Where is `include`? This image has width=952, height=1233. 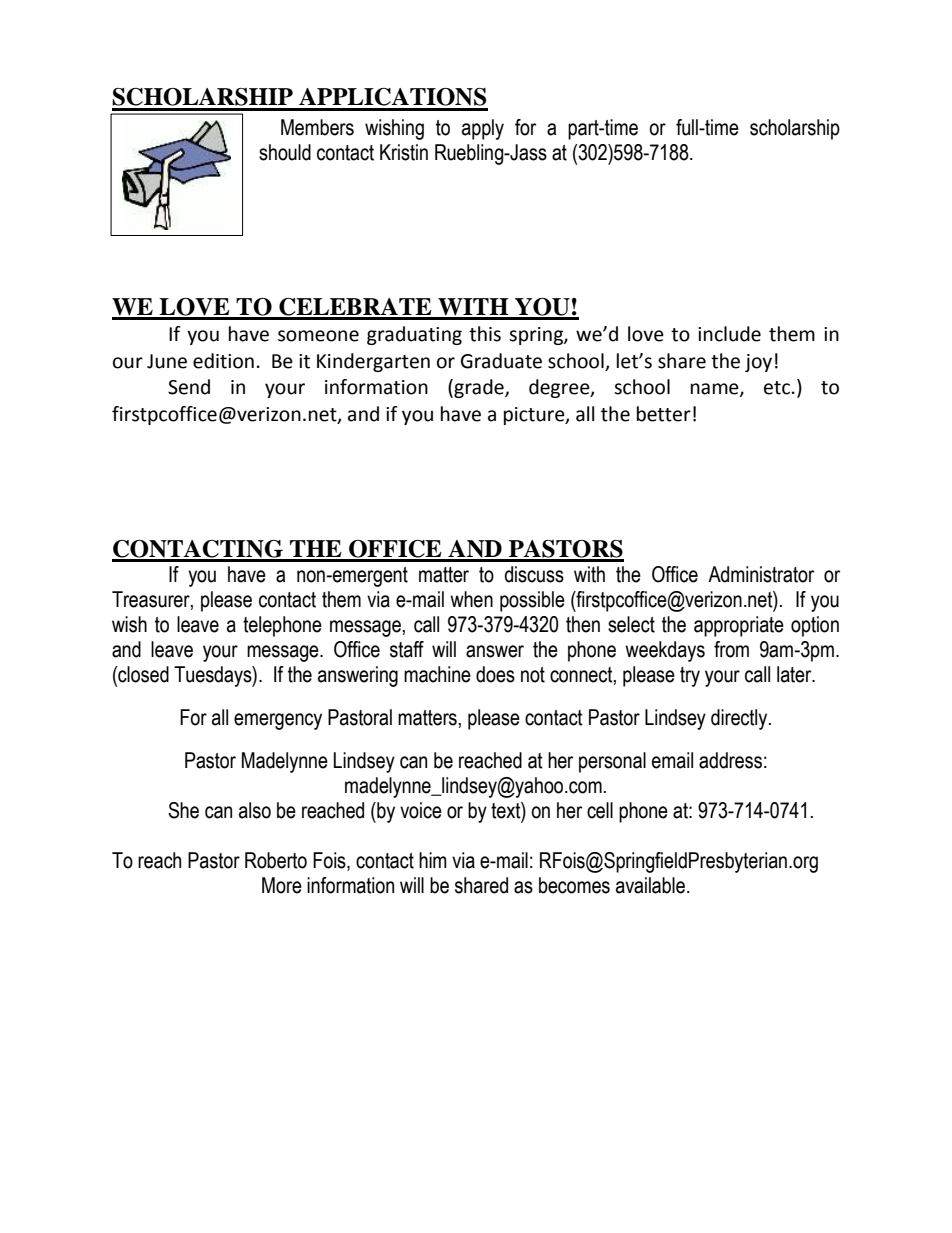
include is located at coordinates (729, 334).
